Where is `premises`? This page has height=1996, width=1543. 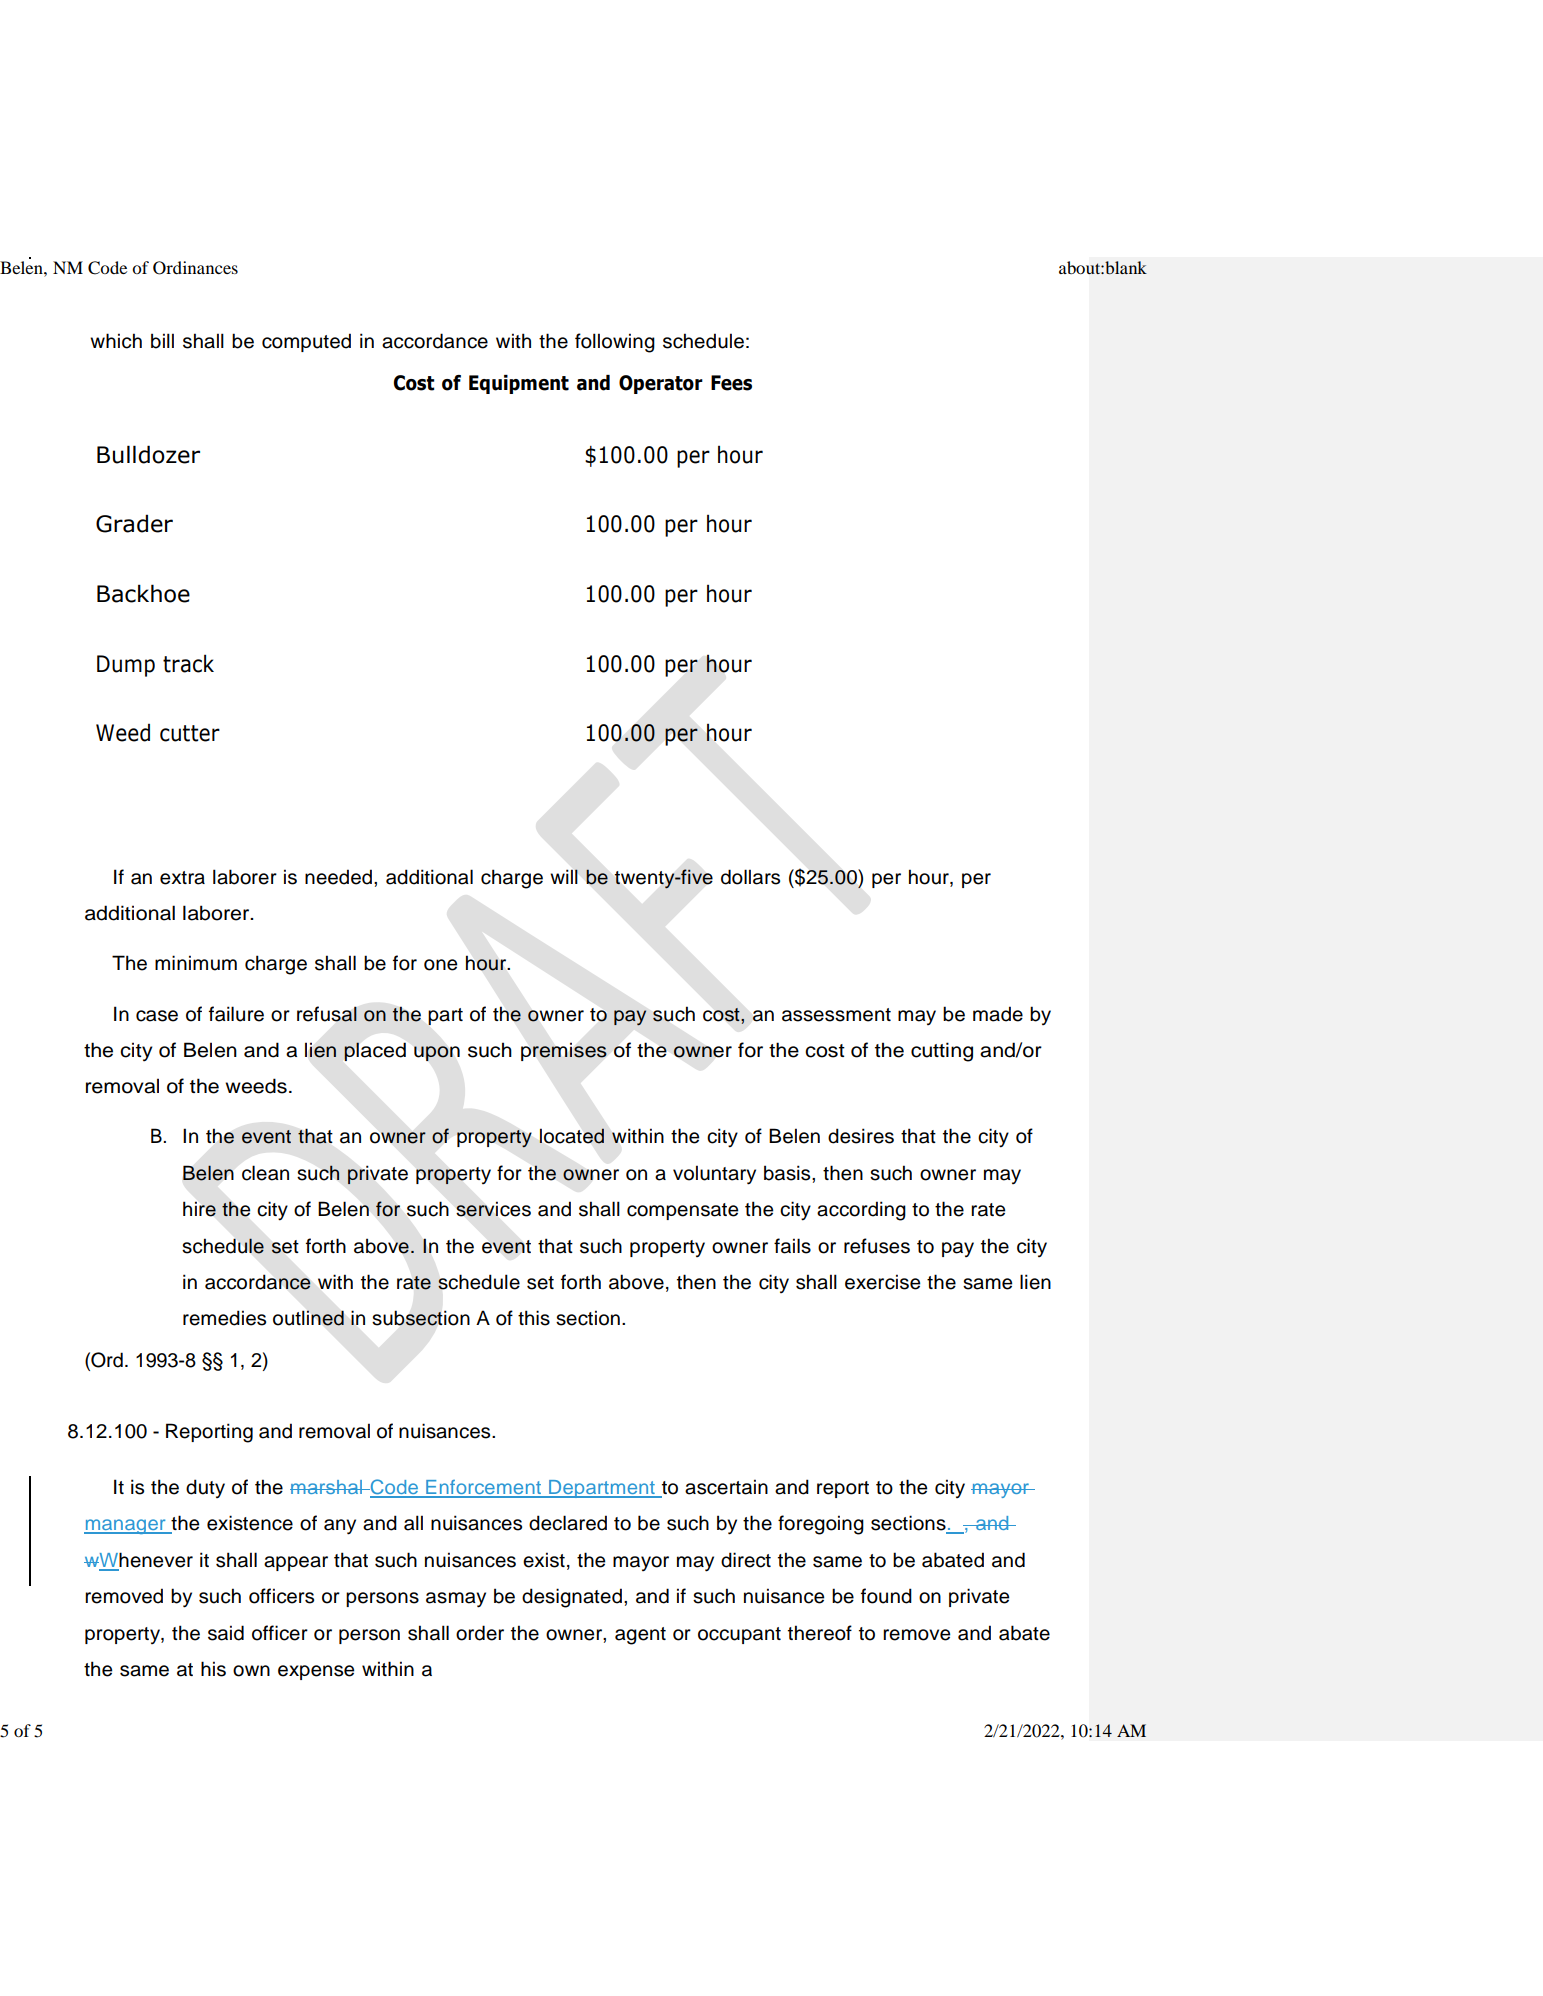 premises is located at coordinates (564, 1052).
